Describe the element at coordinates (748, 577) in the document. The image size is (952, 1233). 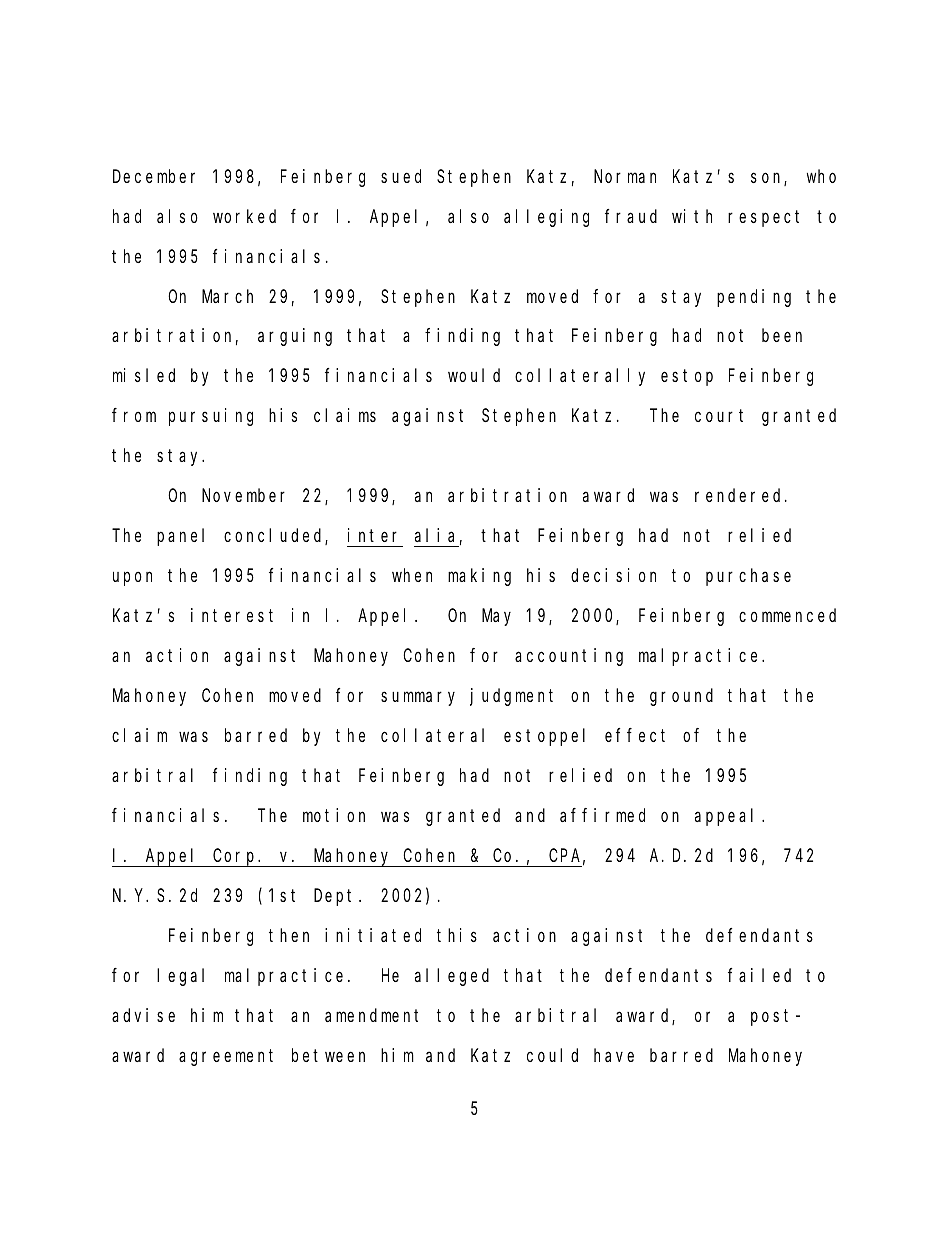
I see `purchase` at that location.
